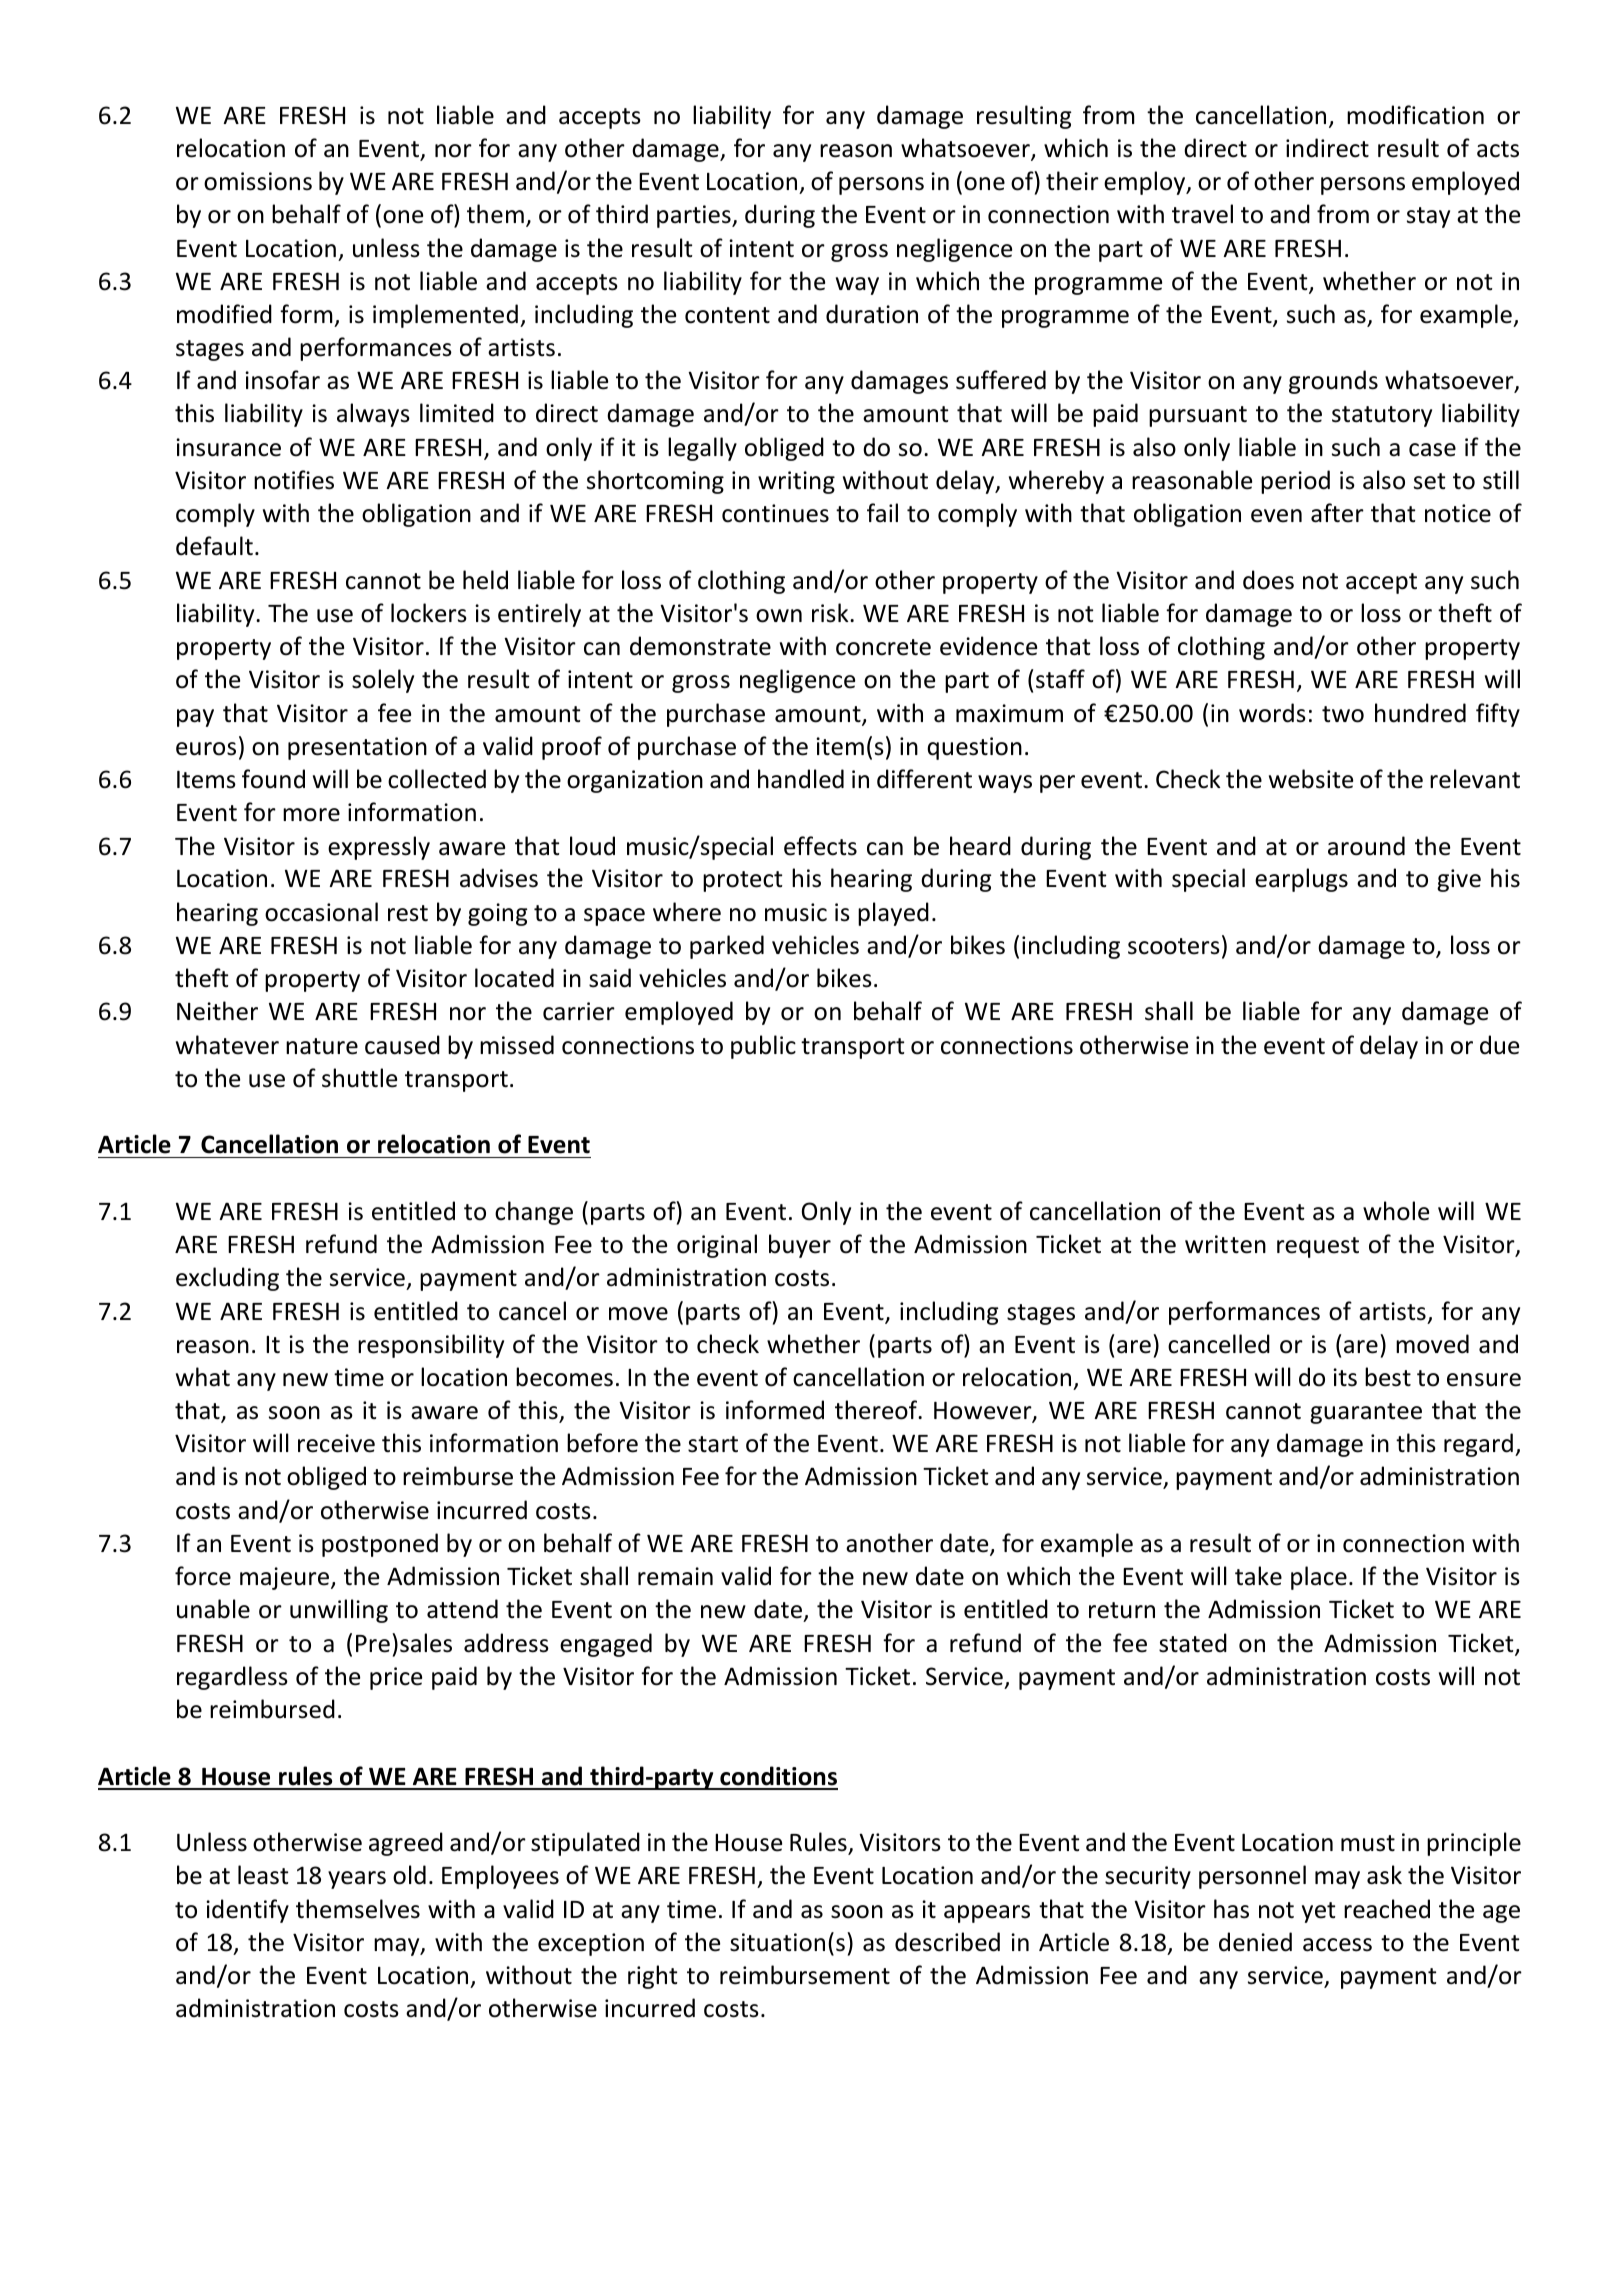 The height and width of the image is (2291, 1620). I want to click on omissions, so click(258, 181).
